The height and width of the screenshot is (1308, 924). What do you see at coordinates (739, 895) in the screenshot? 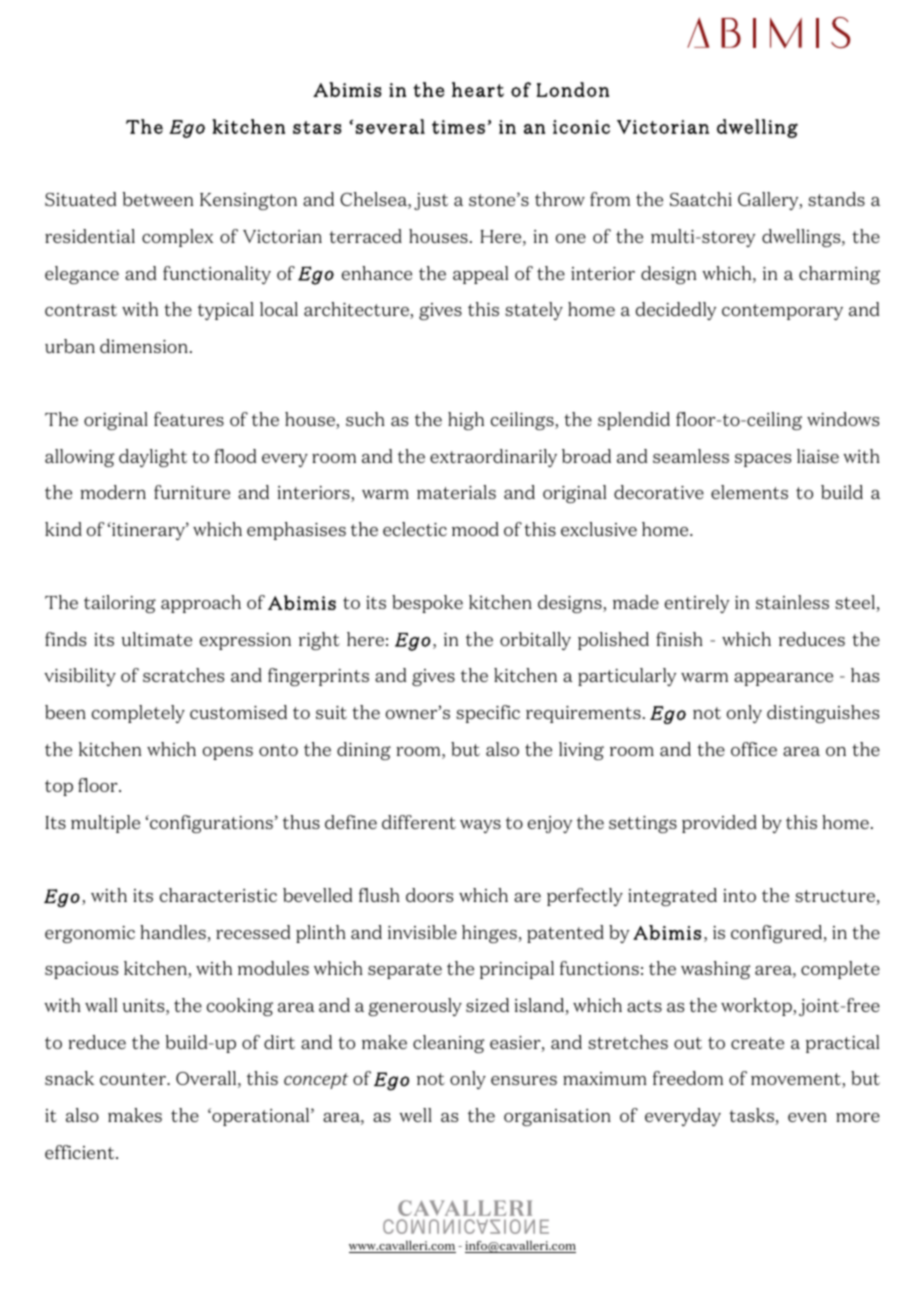
I see `into` at bounding box center [739, 895].
